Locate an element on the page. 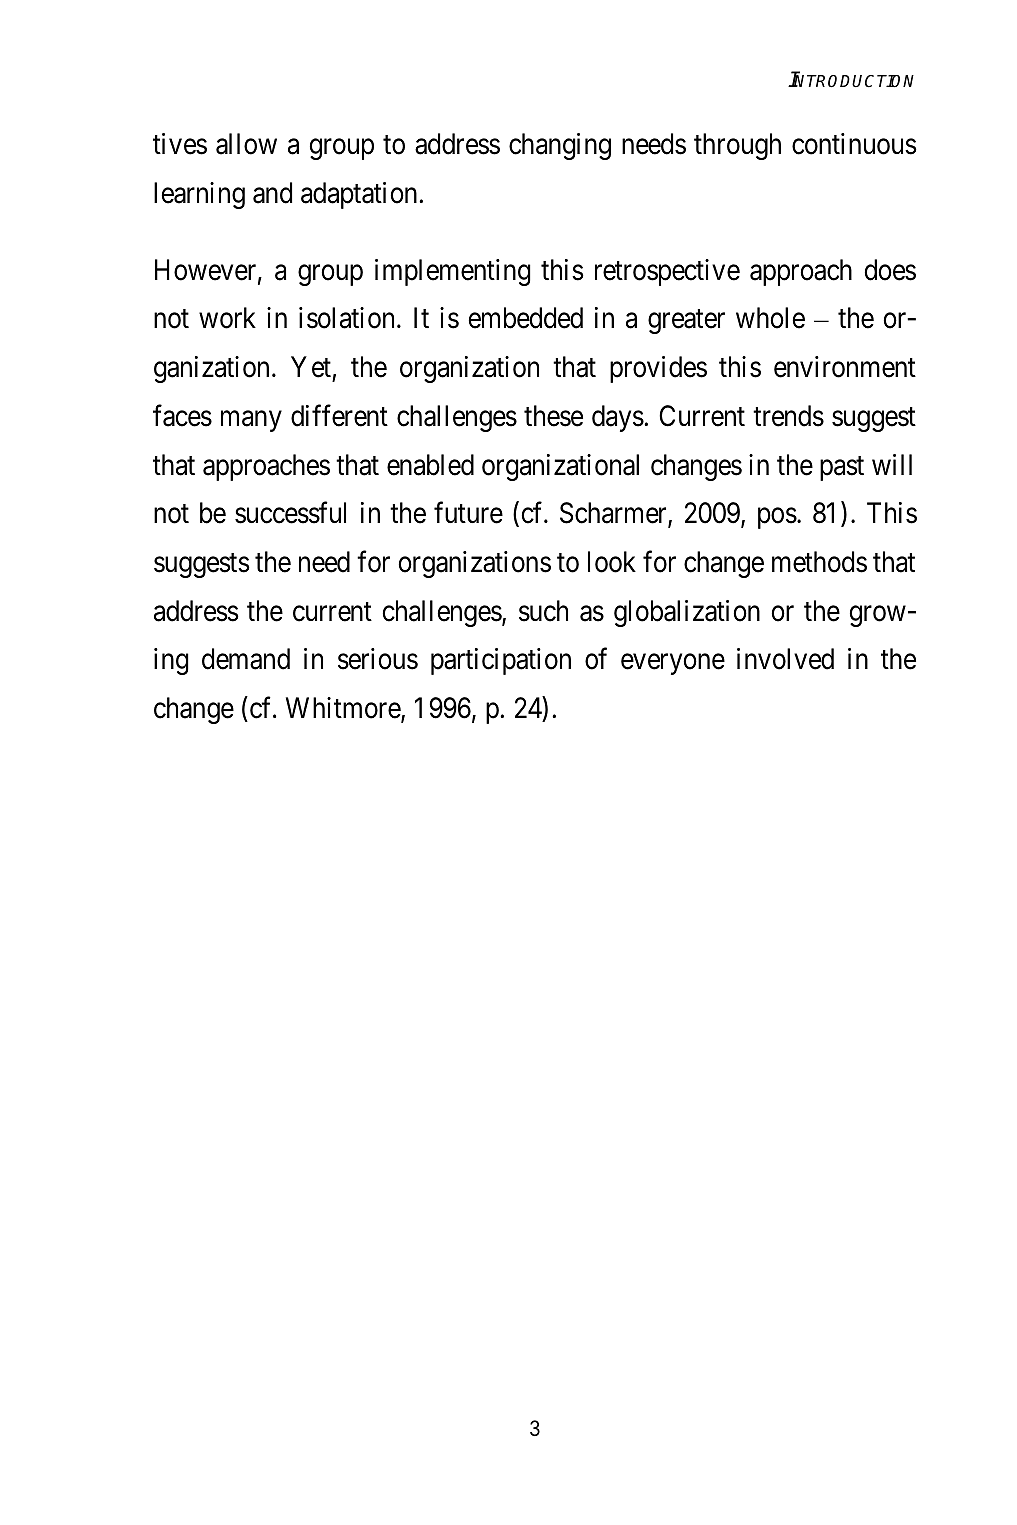 Image resolution: width=1017 pixels, height=1525 pixels. these is located at coordinates (553, 416).
